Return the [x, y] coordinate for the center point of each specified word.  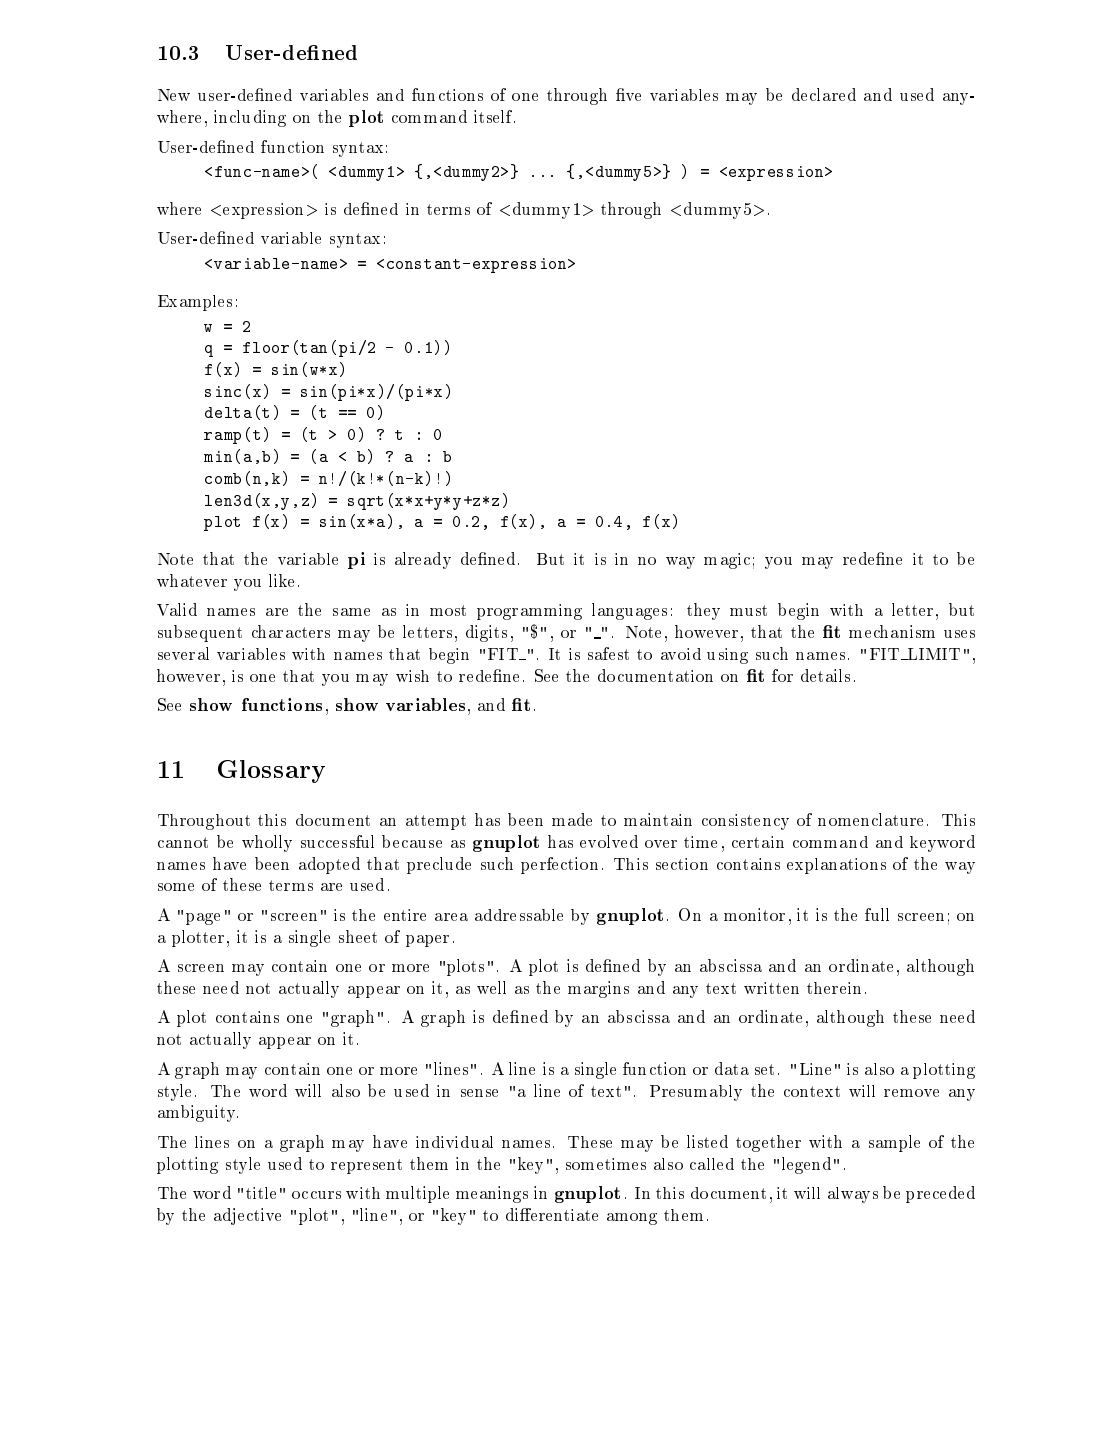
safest [608, 653]
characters [291, 631]
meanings [492, 1194]
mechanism [892, 631]
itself [494, 116]
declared [824, 94]
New [174, 95]
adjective [247, 1216]
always [853, 1195]
